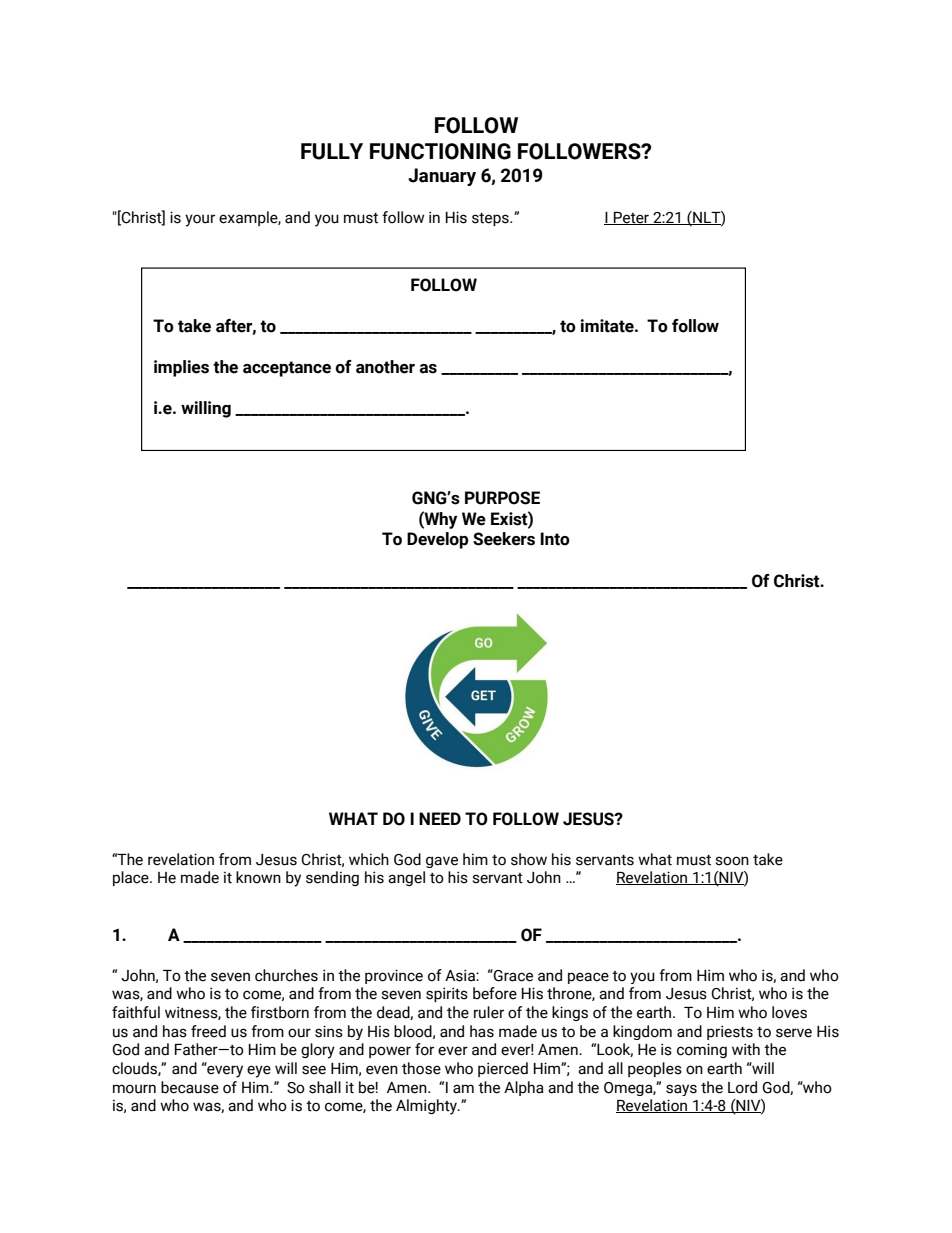  What do you see at coordinates (442, 177) in the page?
I see `January` at bounding box center [442, 177].
